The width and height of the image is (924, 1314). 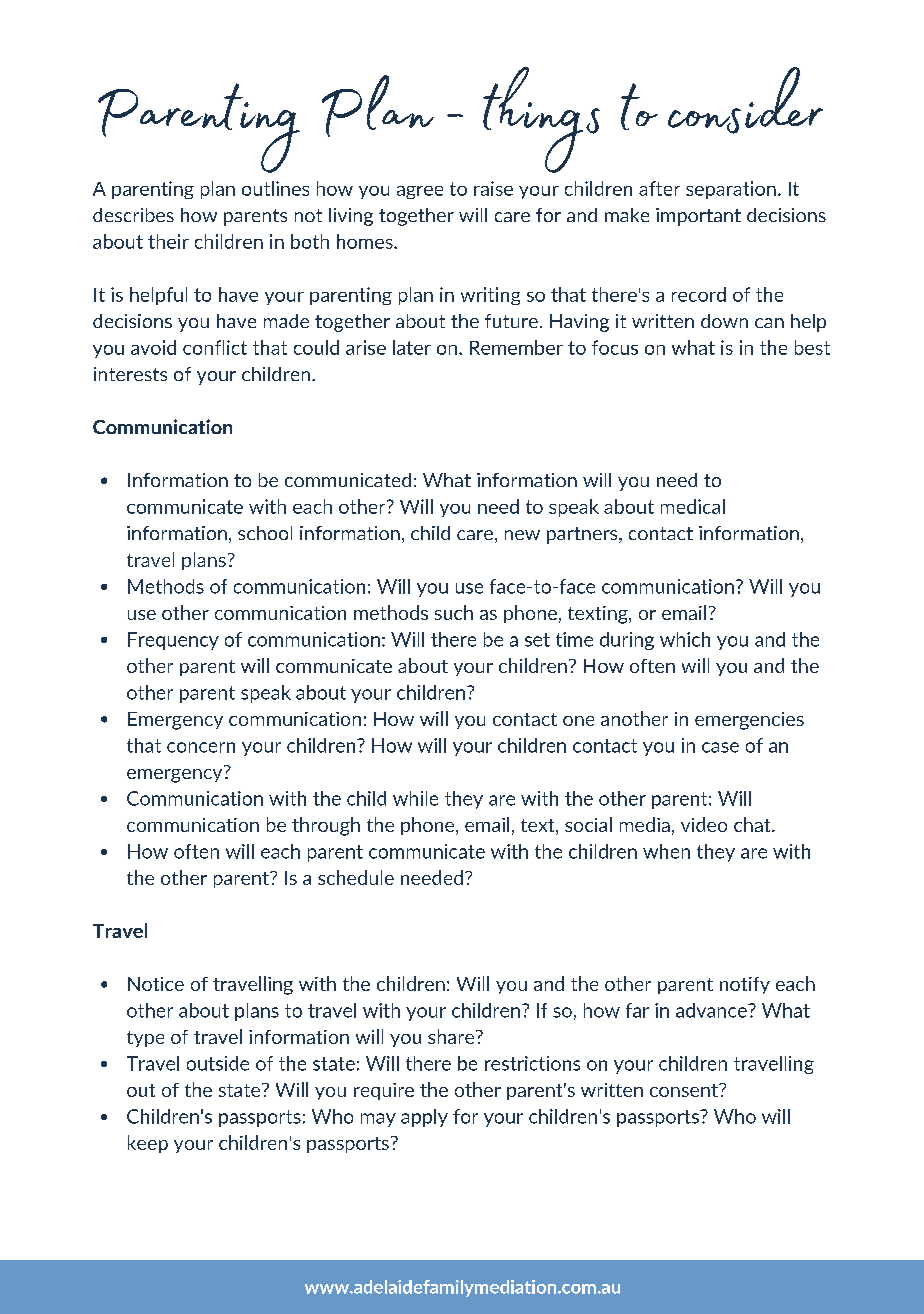 I want to click on through, so click(x=326, y=826).
